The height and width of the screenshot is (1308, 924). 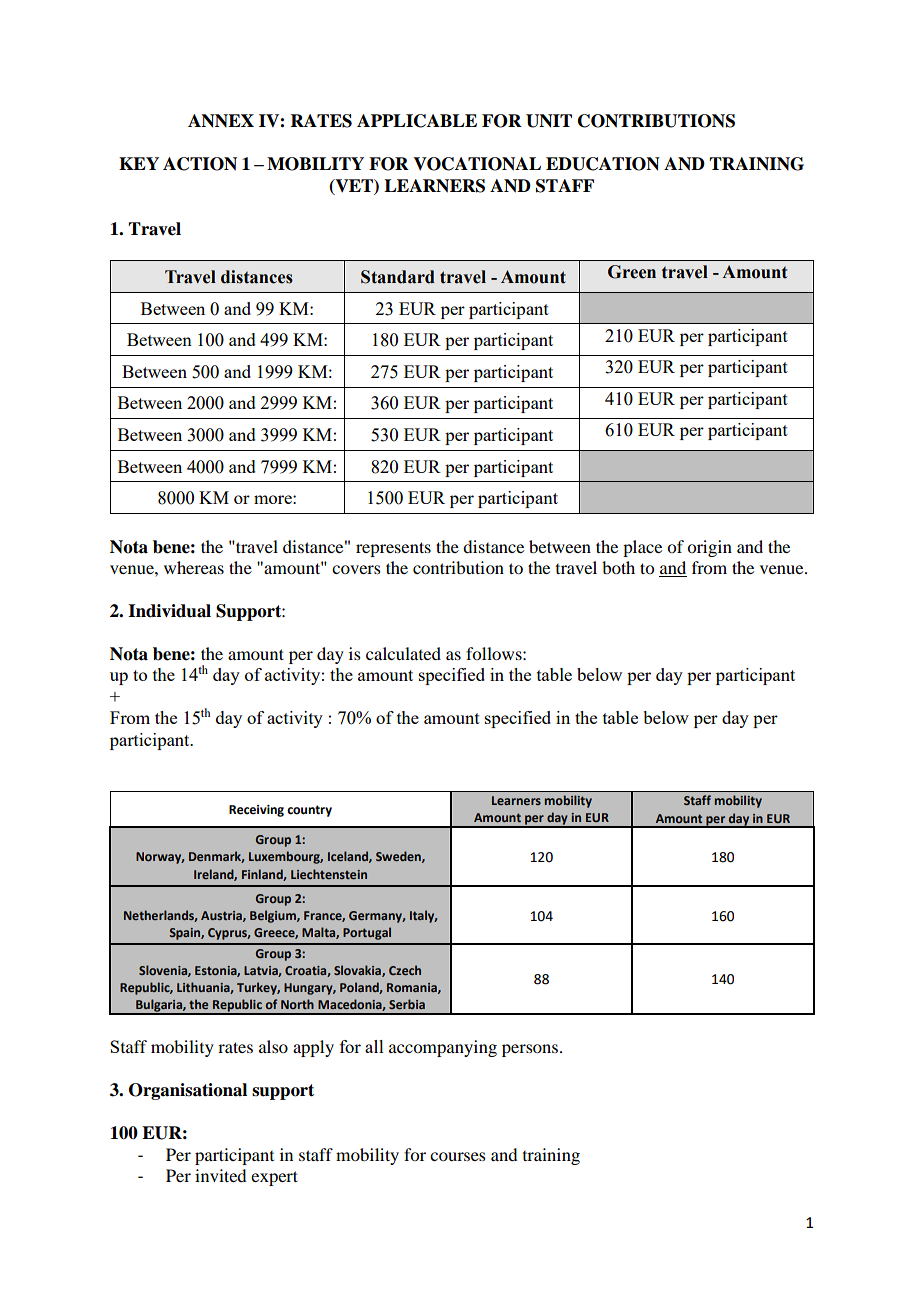 What do you see at coordinates (531, 1050) in the screenshot?
I see `persons` at bounding box center [531, 1050].
